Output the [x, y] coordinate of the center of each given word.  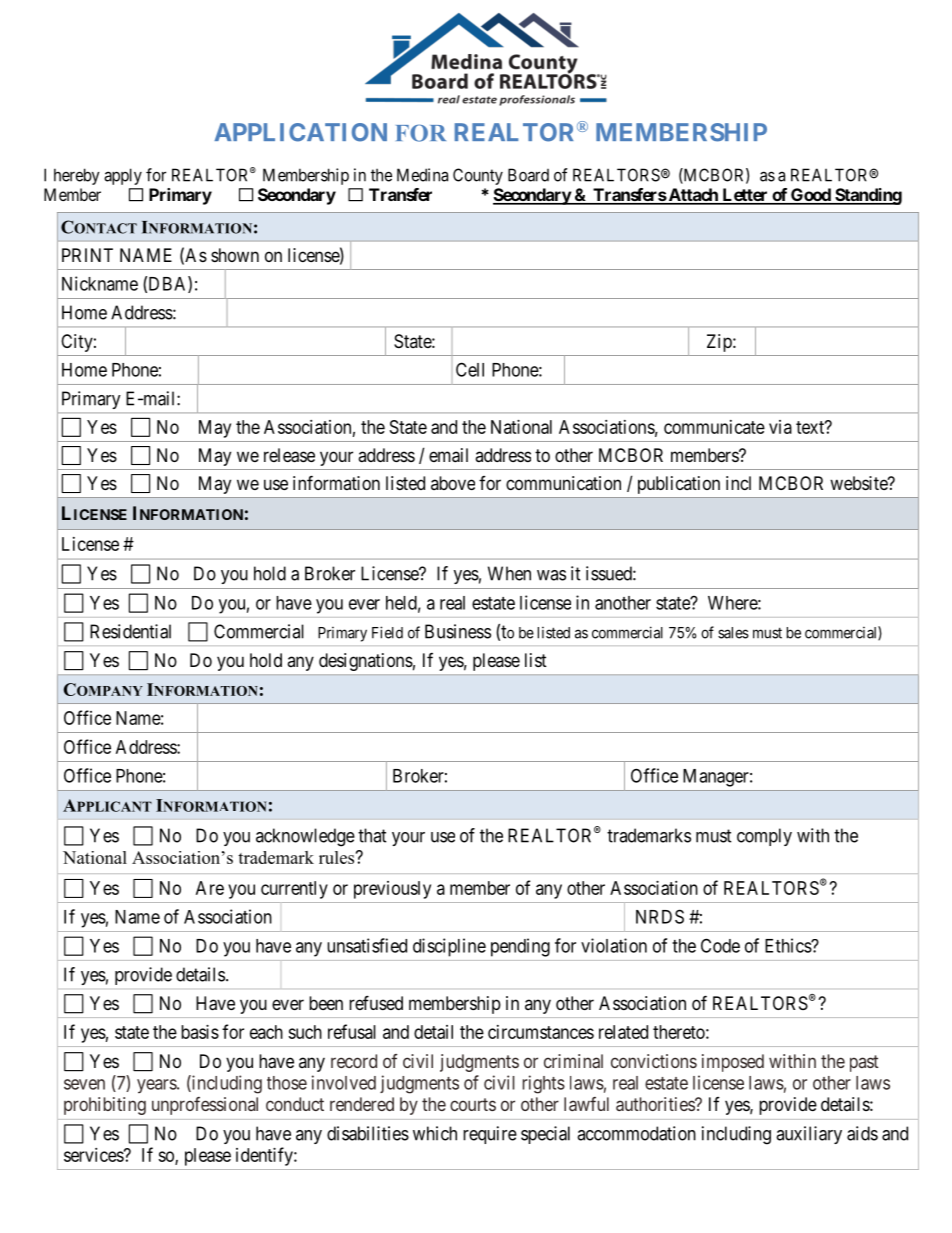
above [453, 483]
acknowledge [305, 837]
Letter [745, 196]
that [372, 835]
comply [764, 837]
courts [473, 1104]
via [780, 427]
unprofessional [205, 1106]
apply [123, 176]
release [289, 455]
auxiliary [809, 1135]
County [478, 176]
